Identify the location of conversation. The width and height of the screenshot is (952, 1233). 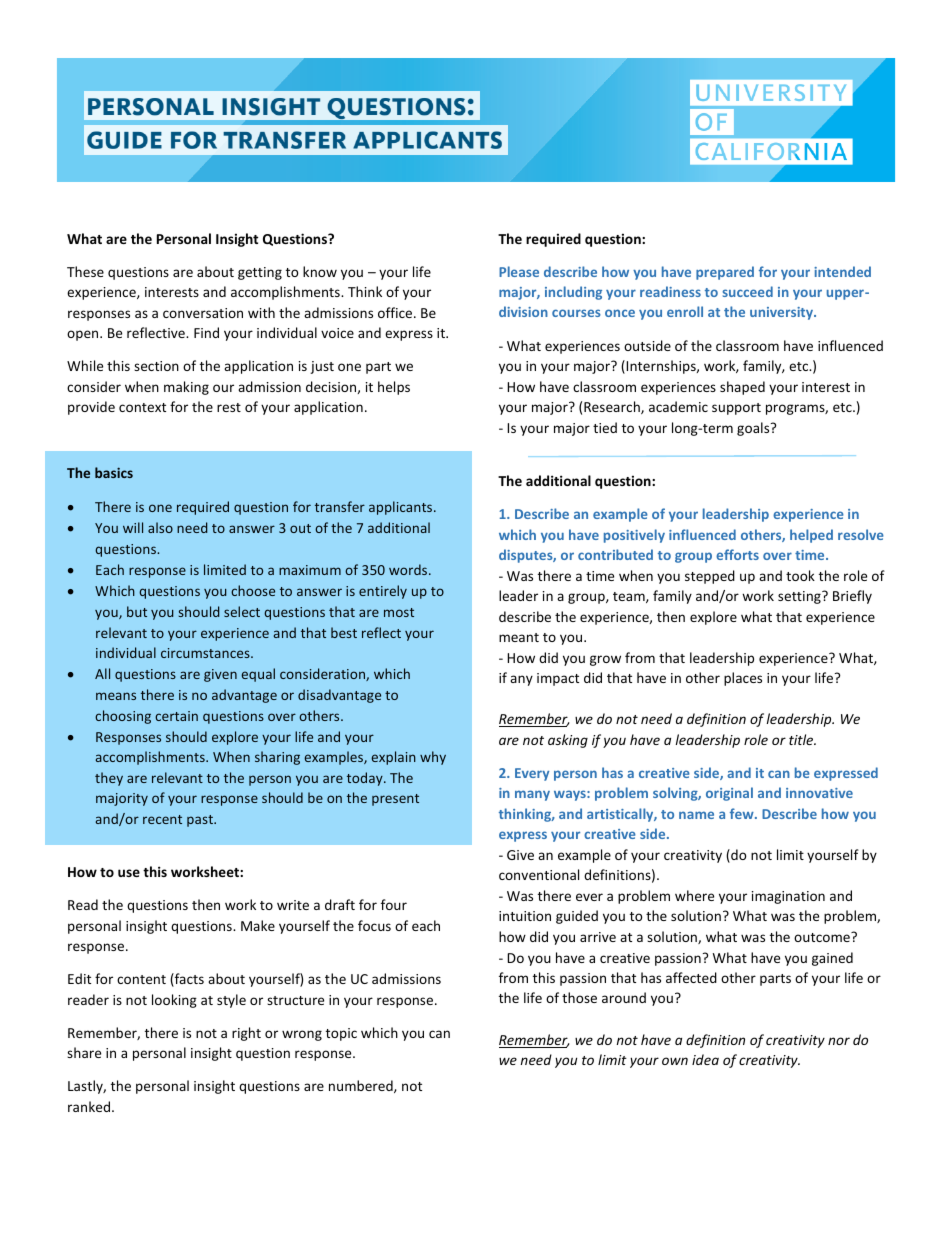
(203, 313).
